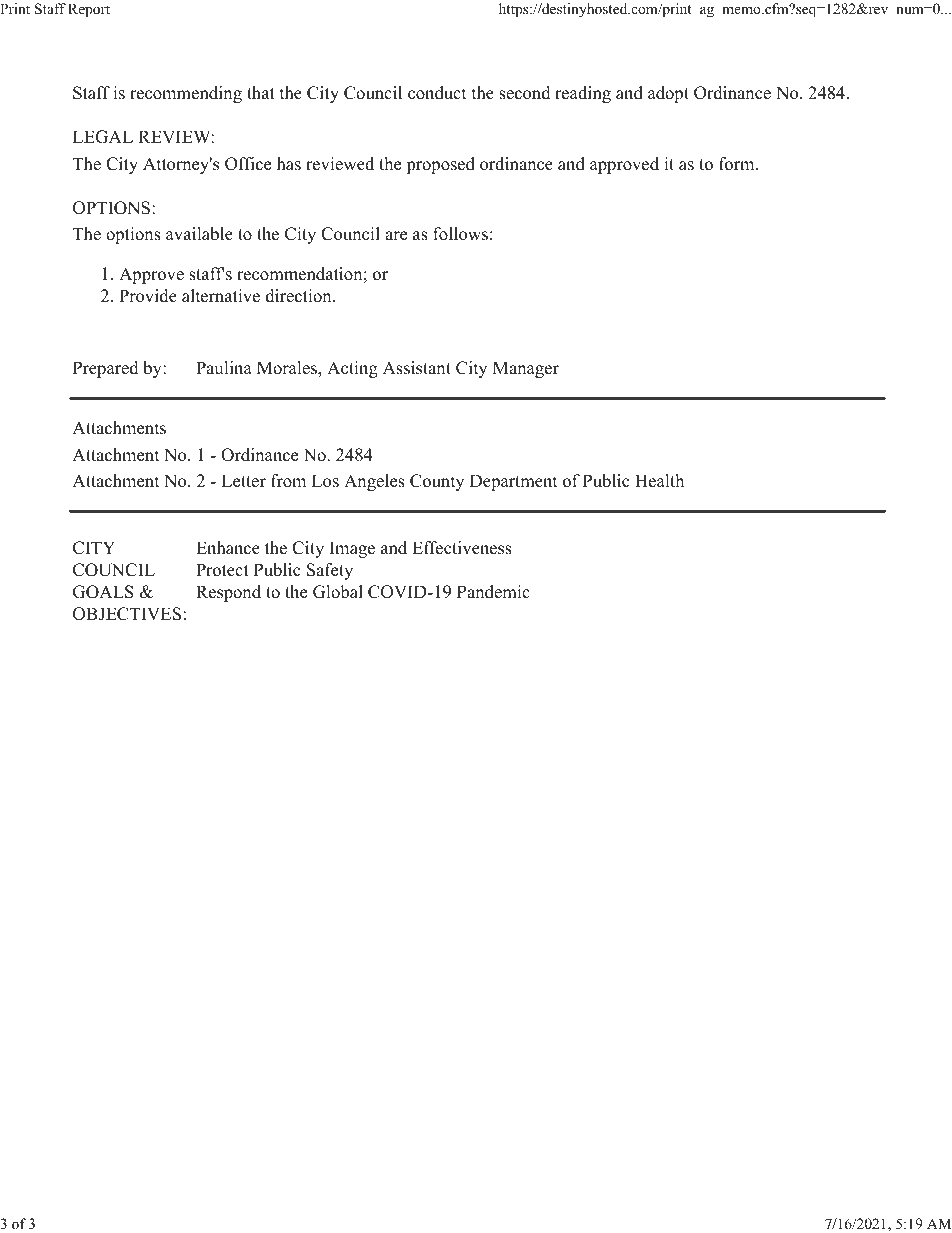  I want to click on Office, so click(248, 164).
